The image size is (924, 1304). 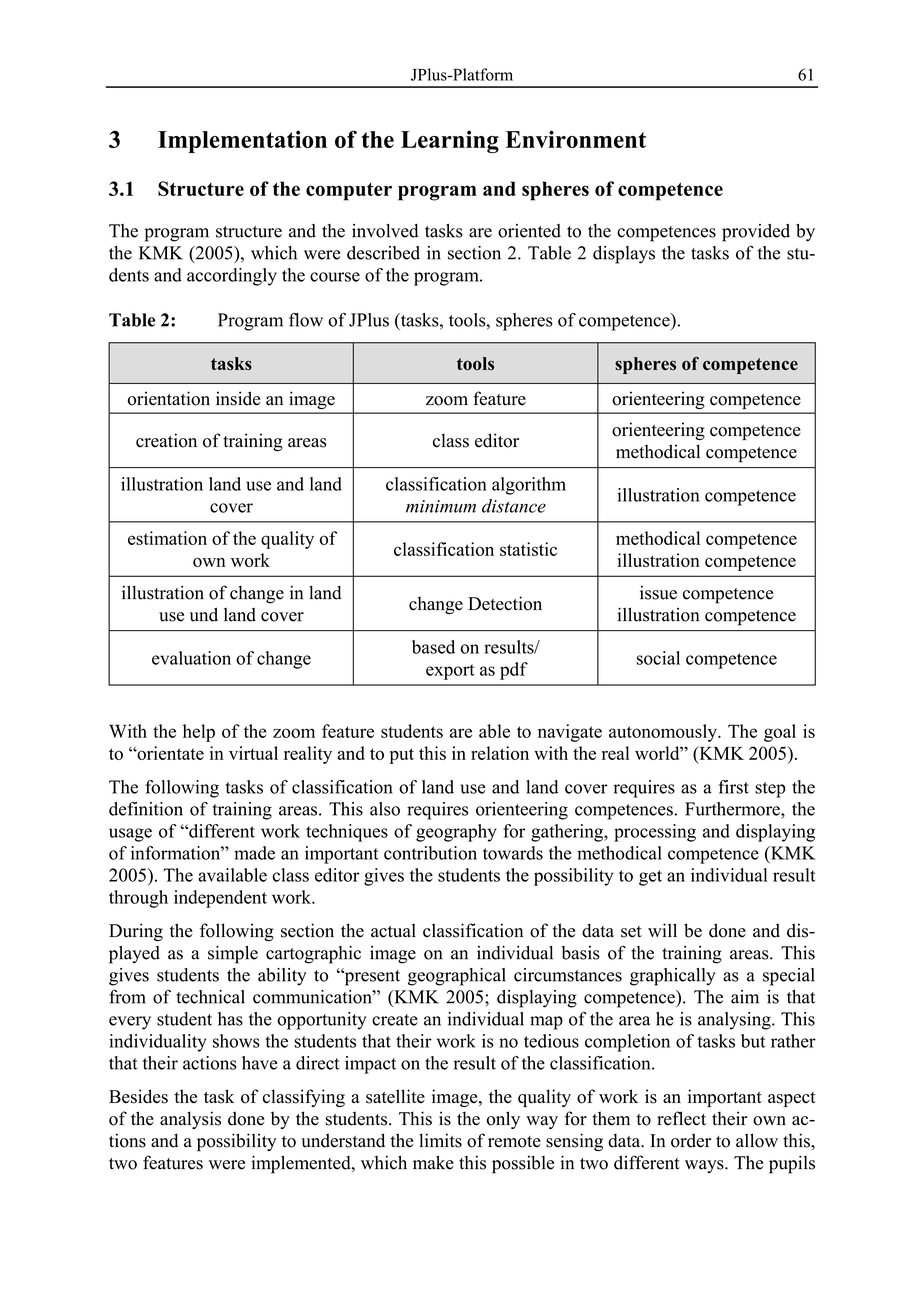 I want to click on evaluation, so click(x=191, y=658).
